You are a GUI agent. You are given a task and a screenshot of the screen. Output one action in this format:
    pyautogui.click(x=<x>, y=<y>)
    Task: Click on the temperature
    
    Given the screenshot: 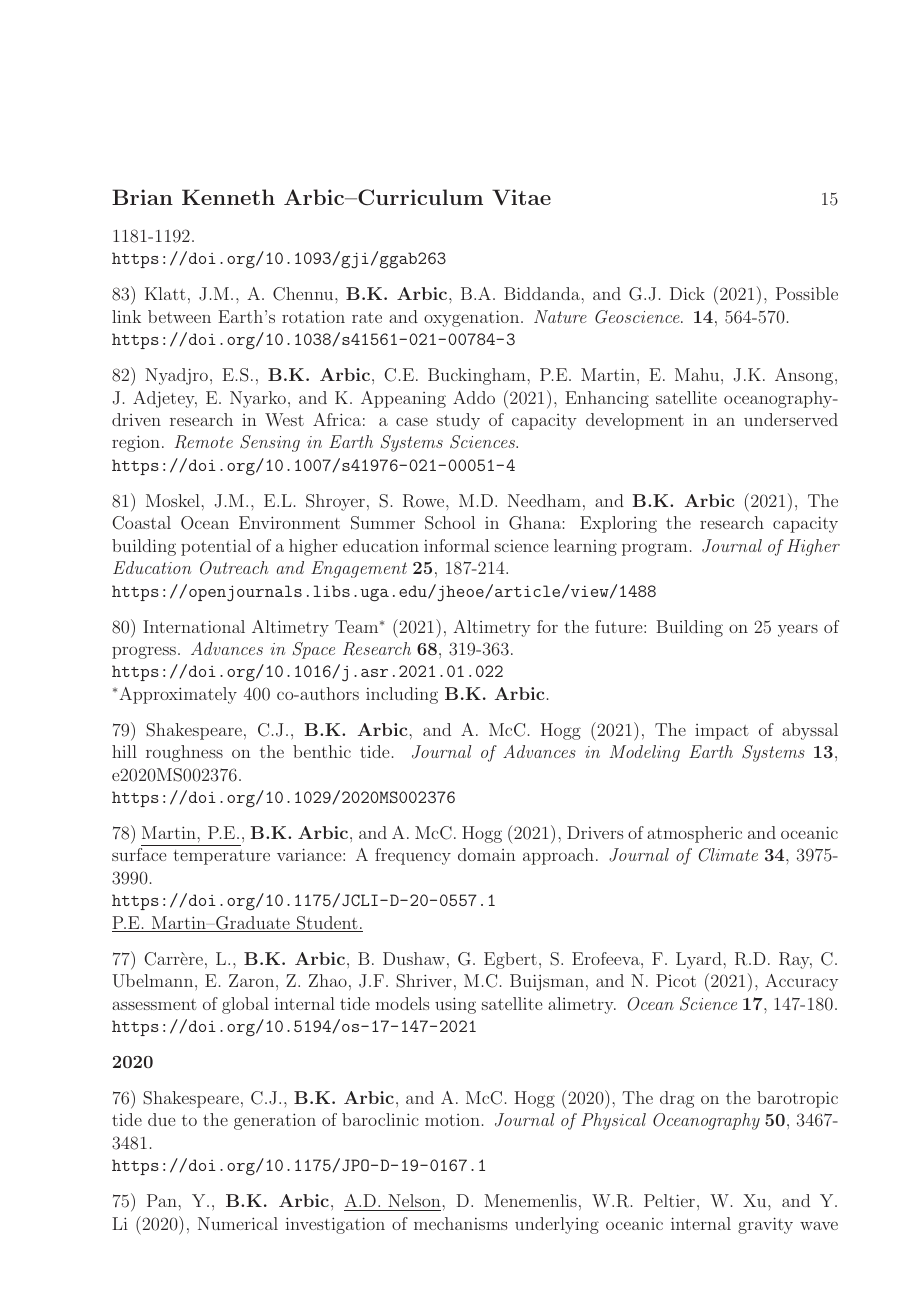 What is the action you would take?
    pyautogui.click(x=221, y=857)
